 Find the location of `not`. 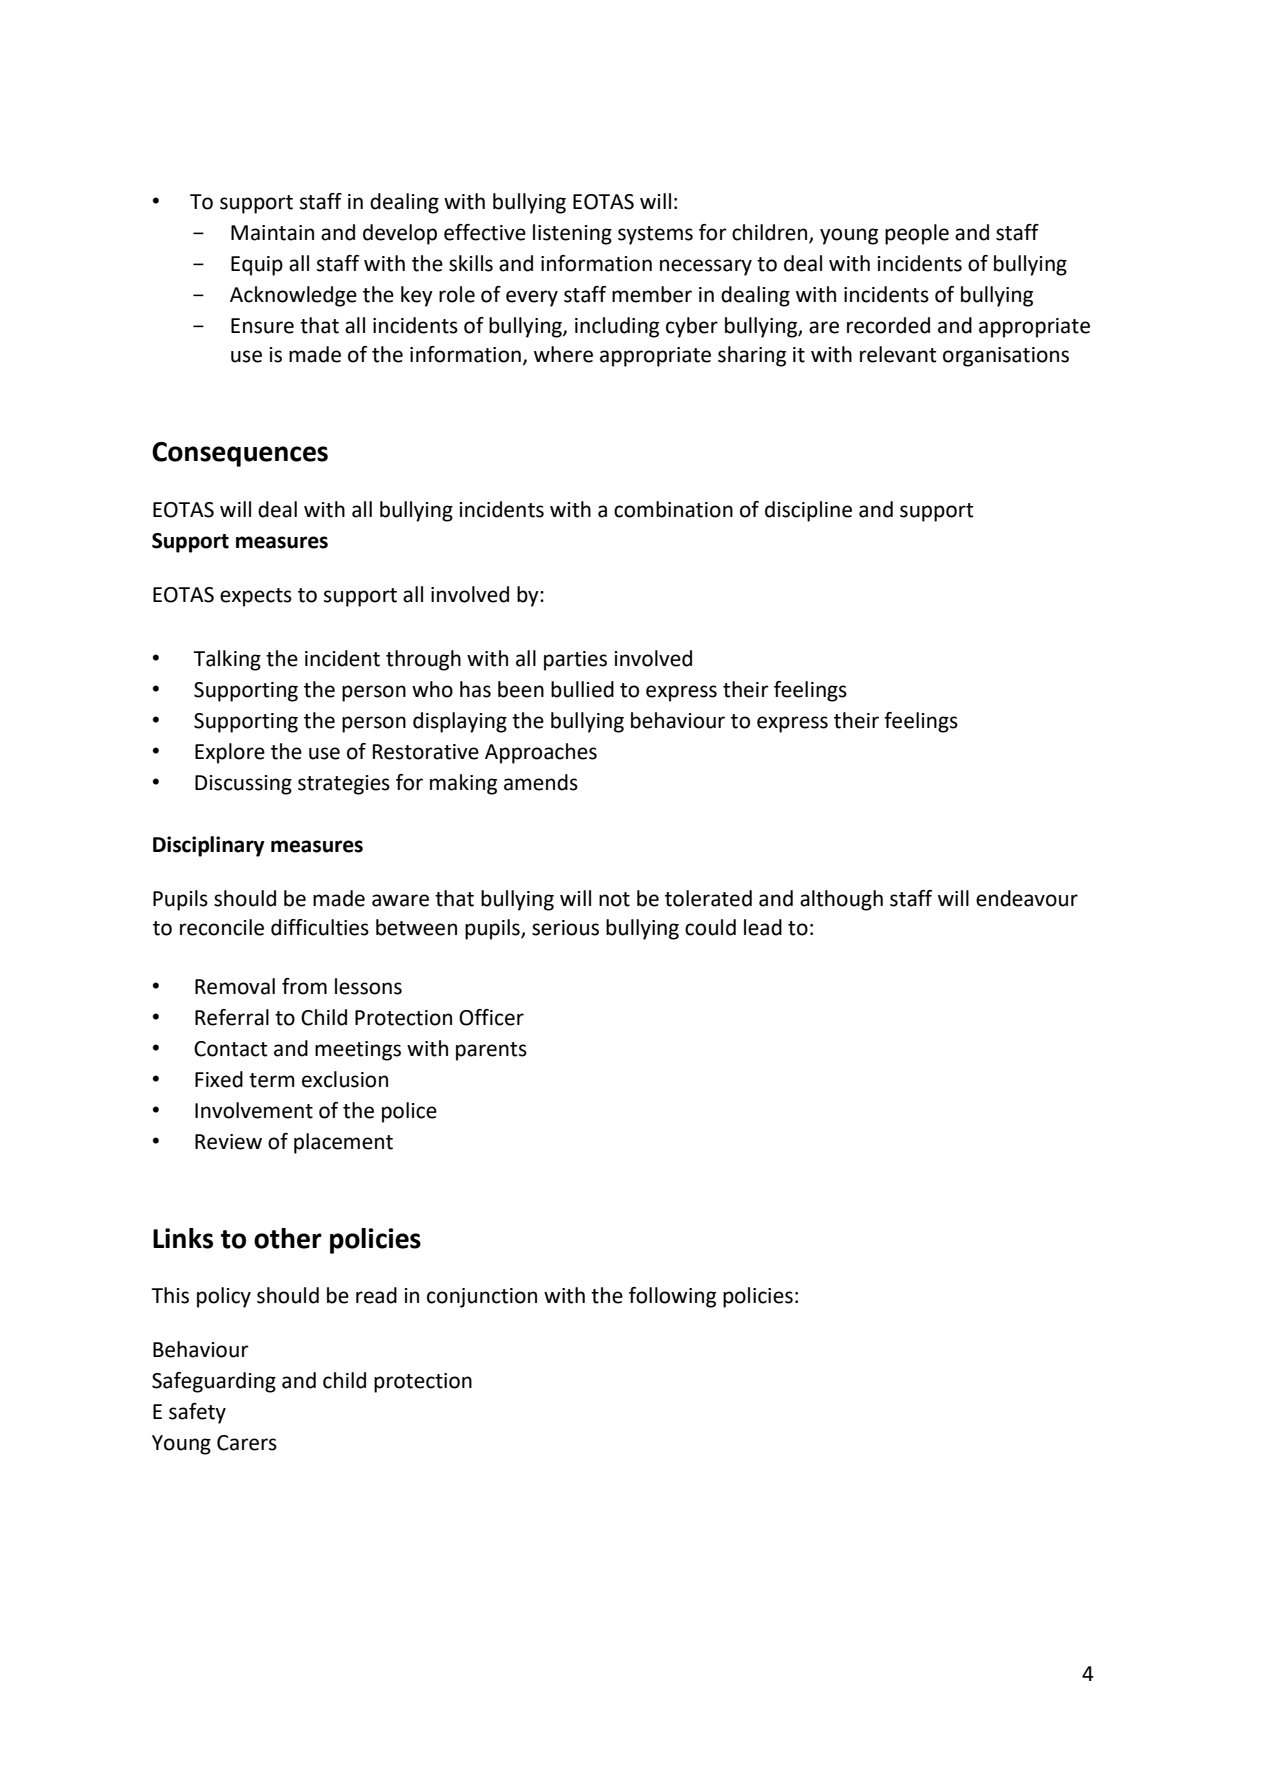

not is located at coordinates (614, 899).
